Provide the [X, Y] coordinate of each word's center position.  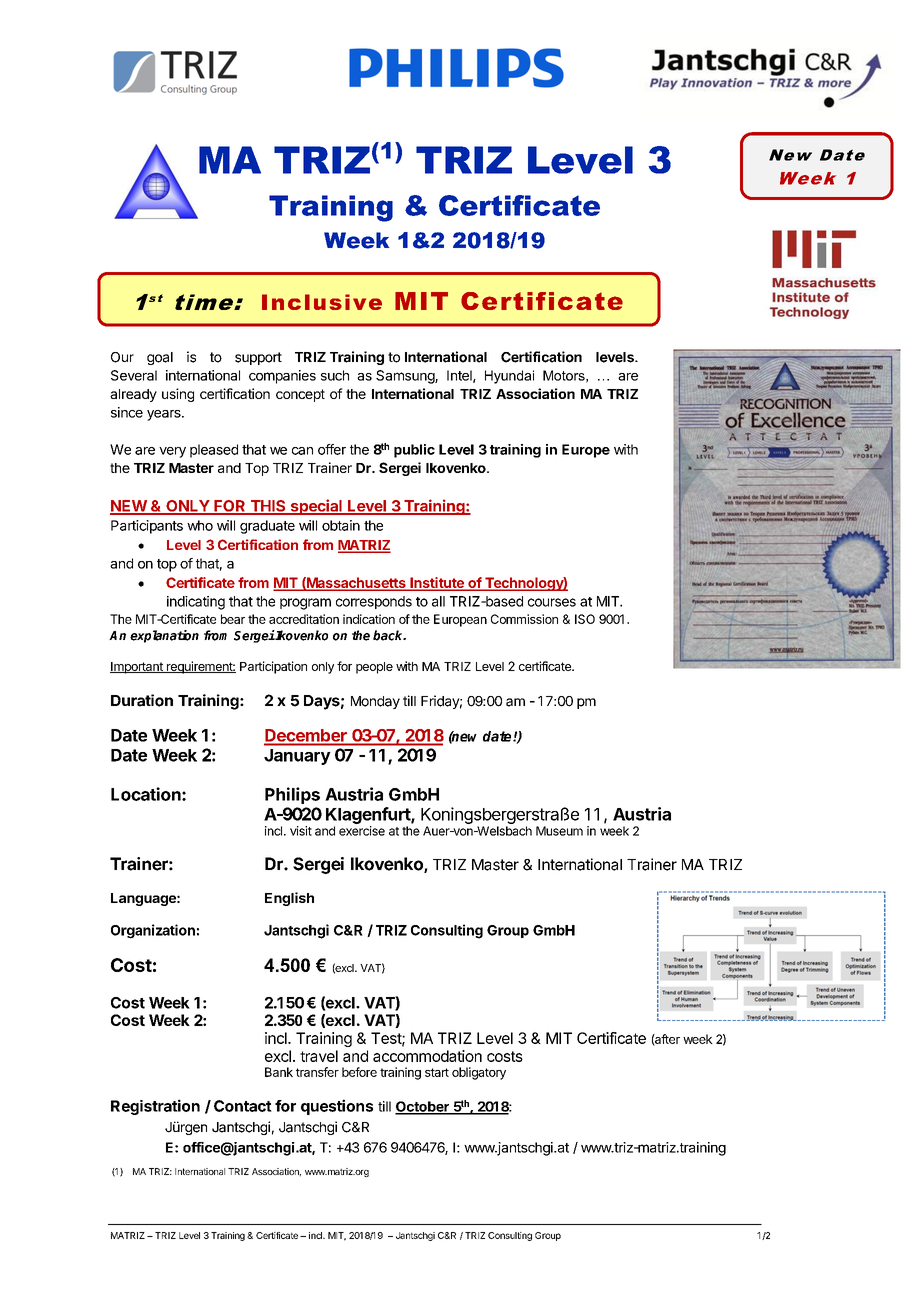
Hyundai [509, 377]
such [335, 375]
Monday [375, 702]
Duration [142, 700]
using [178, 395]
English [289, 899]
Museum [559, 831]
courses [552, 602]
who [200, 525]
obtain [341, 525]
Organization [153, 931]
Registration [155, 1107]
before [359, 1072]
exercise [362, 831]
